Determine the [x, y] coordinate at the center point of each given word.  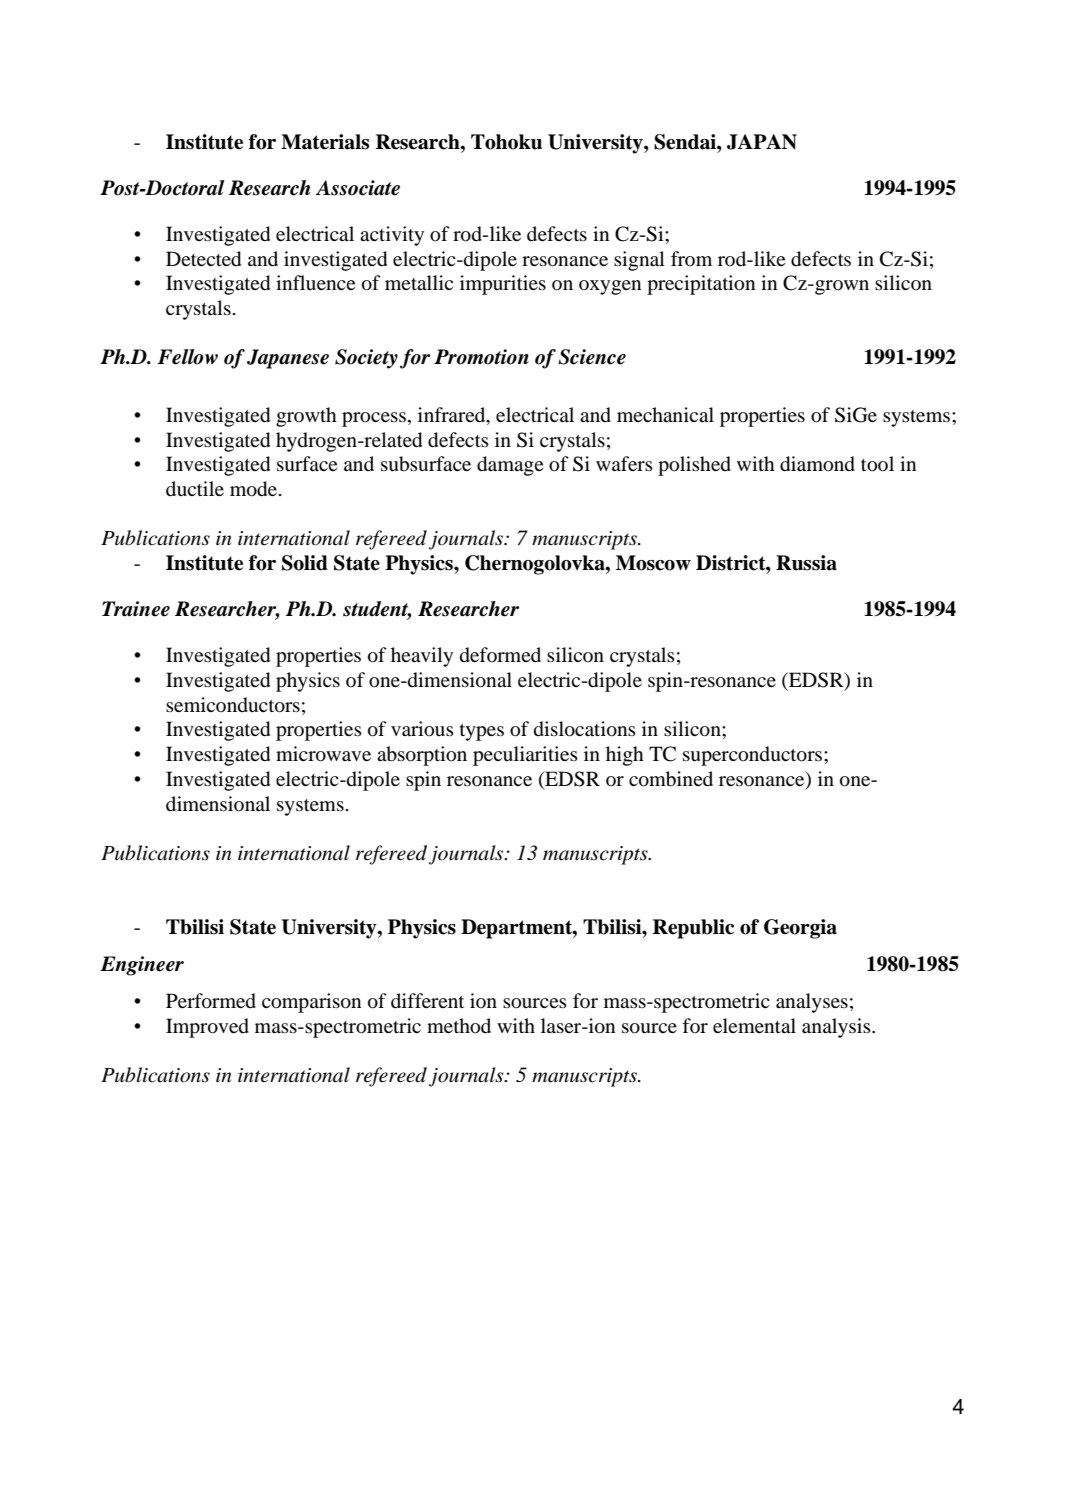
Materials [325, 142]
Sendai [686, 142]
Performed [211, 1001]
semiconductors [233, 705]
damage [510, 466]
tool [877, 464]
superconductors [754, 756]
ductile [195, 488]
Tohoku [506, 142]
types [482, 732]
